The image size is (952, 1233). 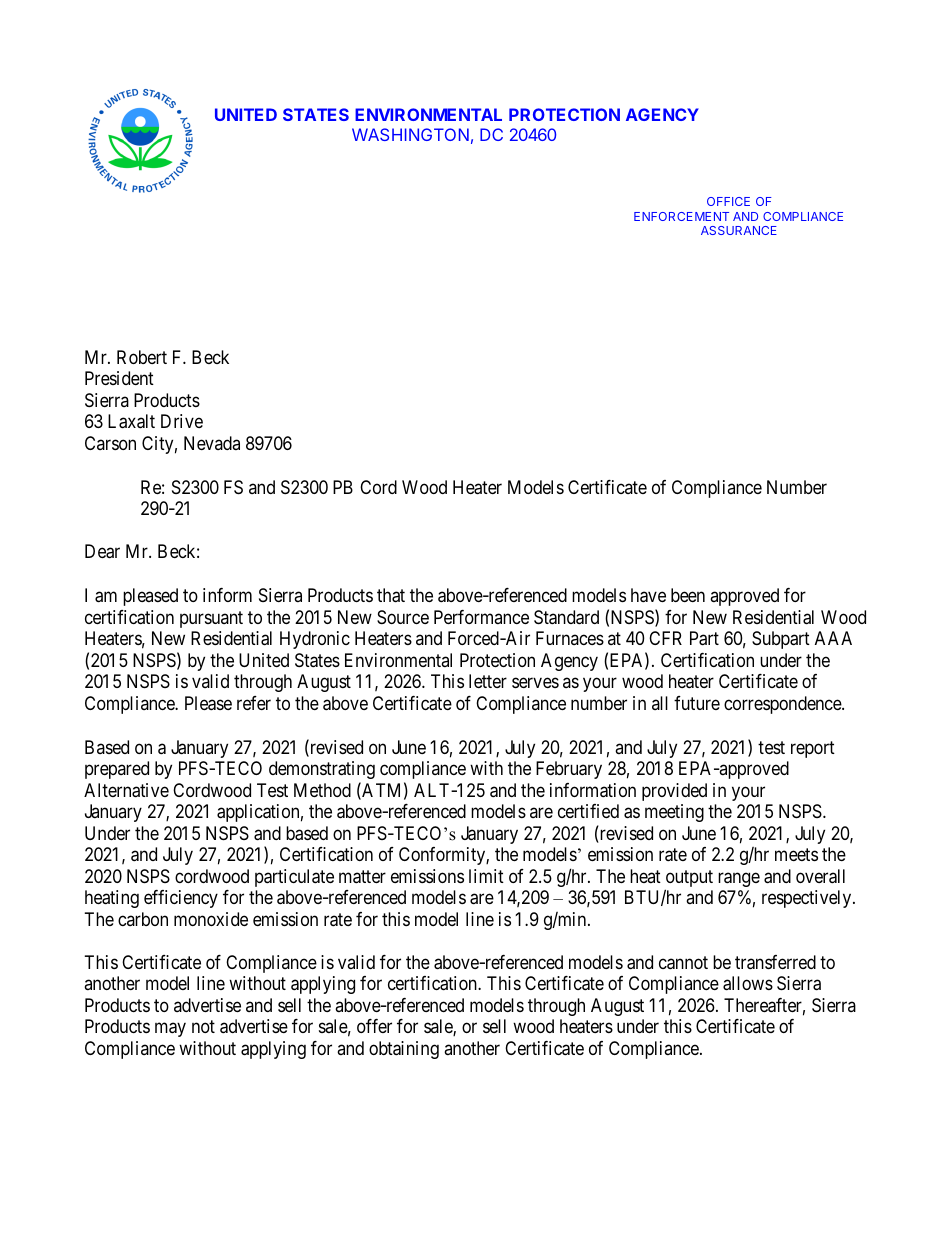 I want to click on meeting, so click(x=674, y=813).
